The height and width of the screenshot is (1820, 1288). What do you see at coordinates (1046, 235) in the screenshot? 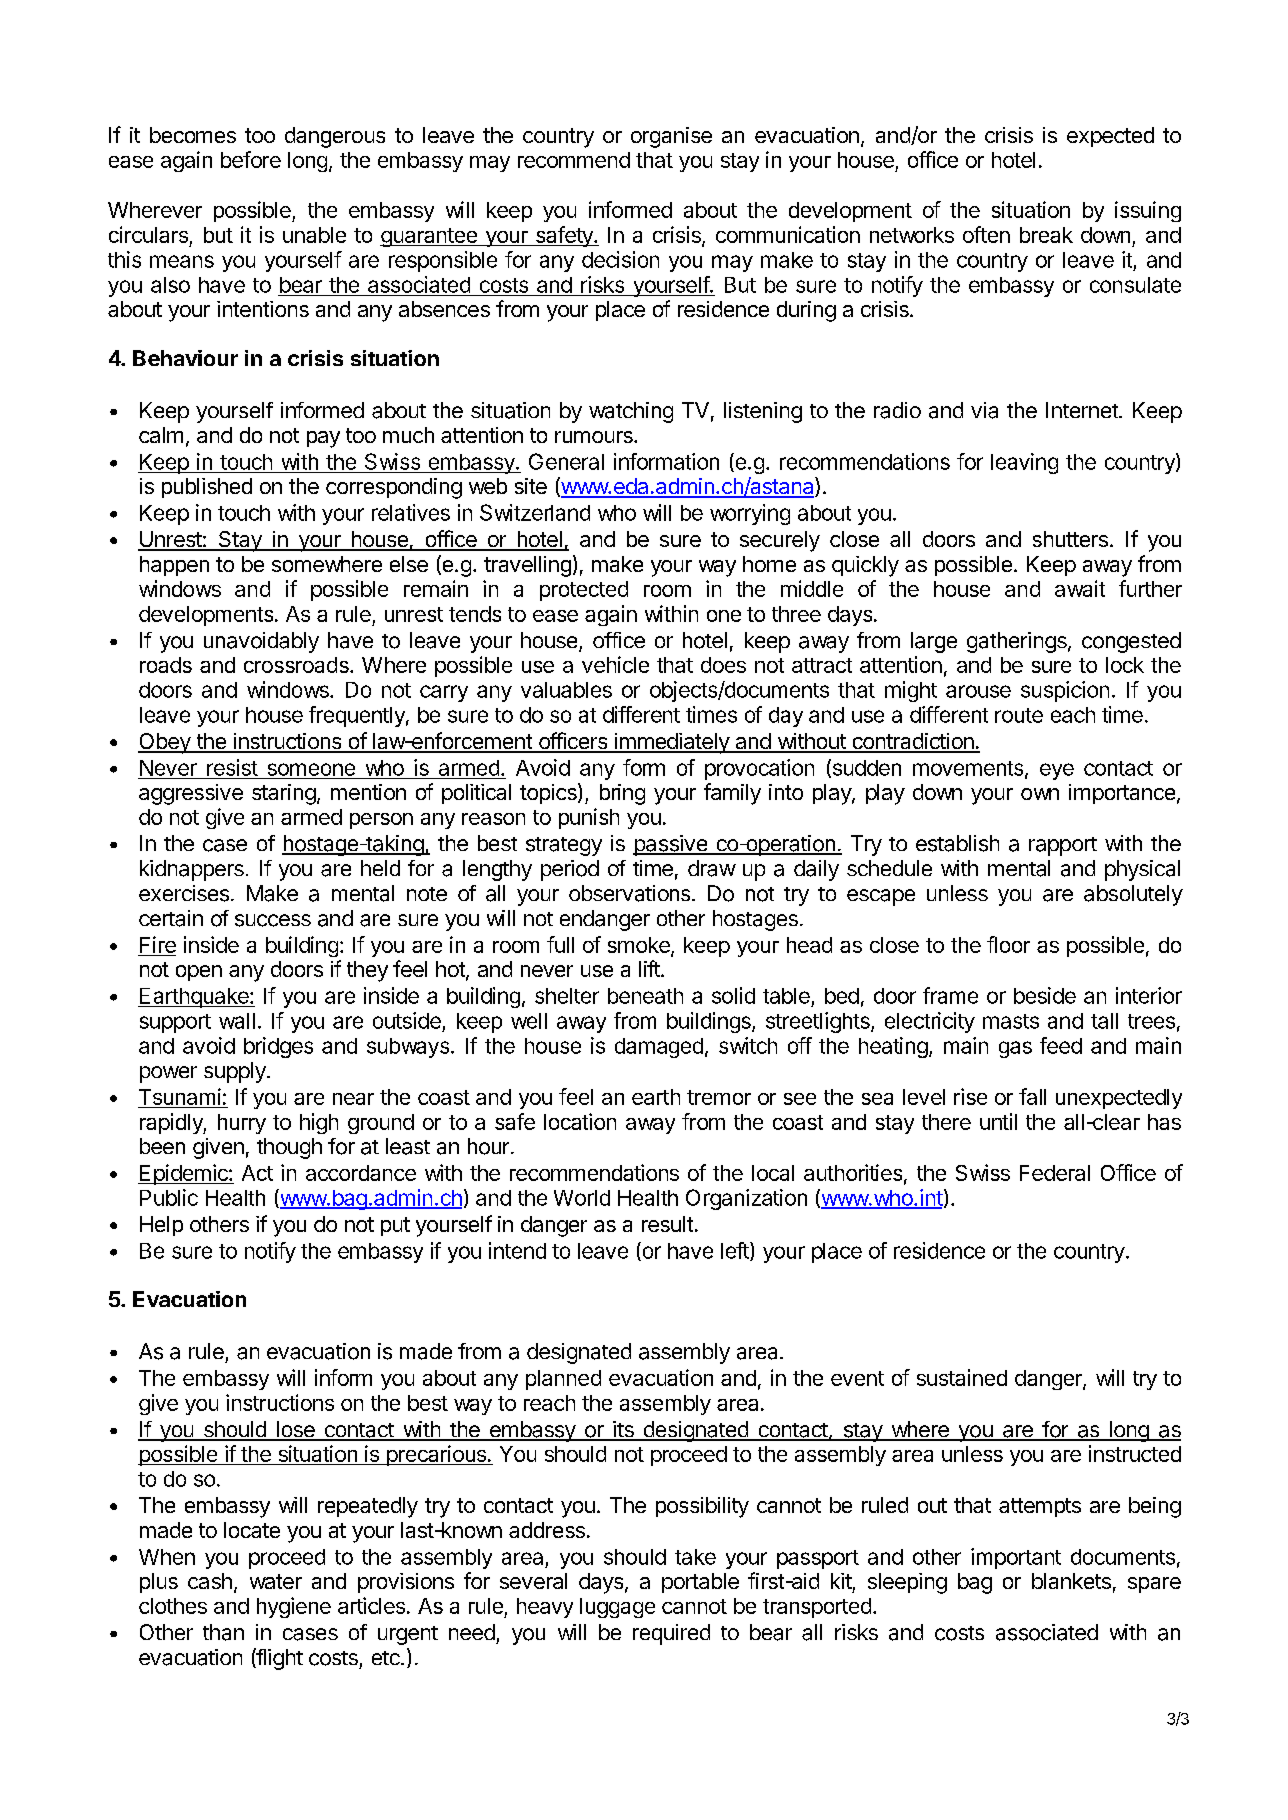
I see `break` at bounding box center [1046, 235].
